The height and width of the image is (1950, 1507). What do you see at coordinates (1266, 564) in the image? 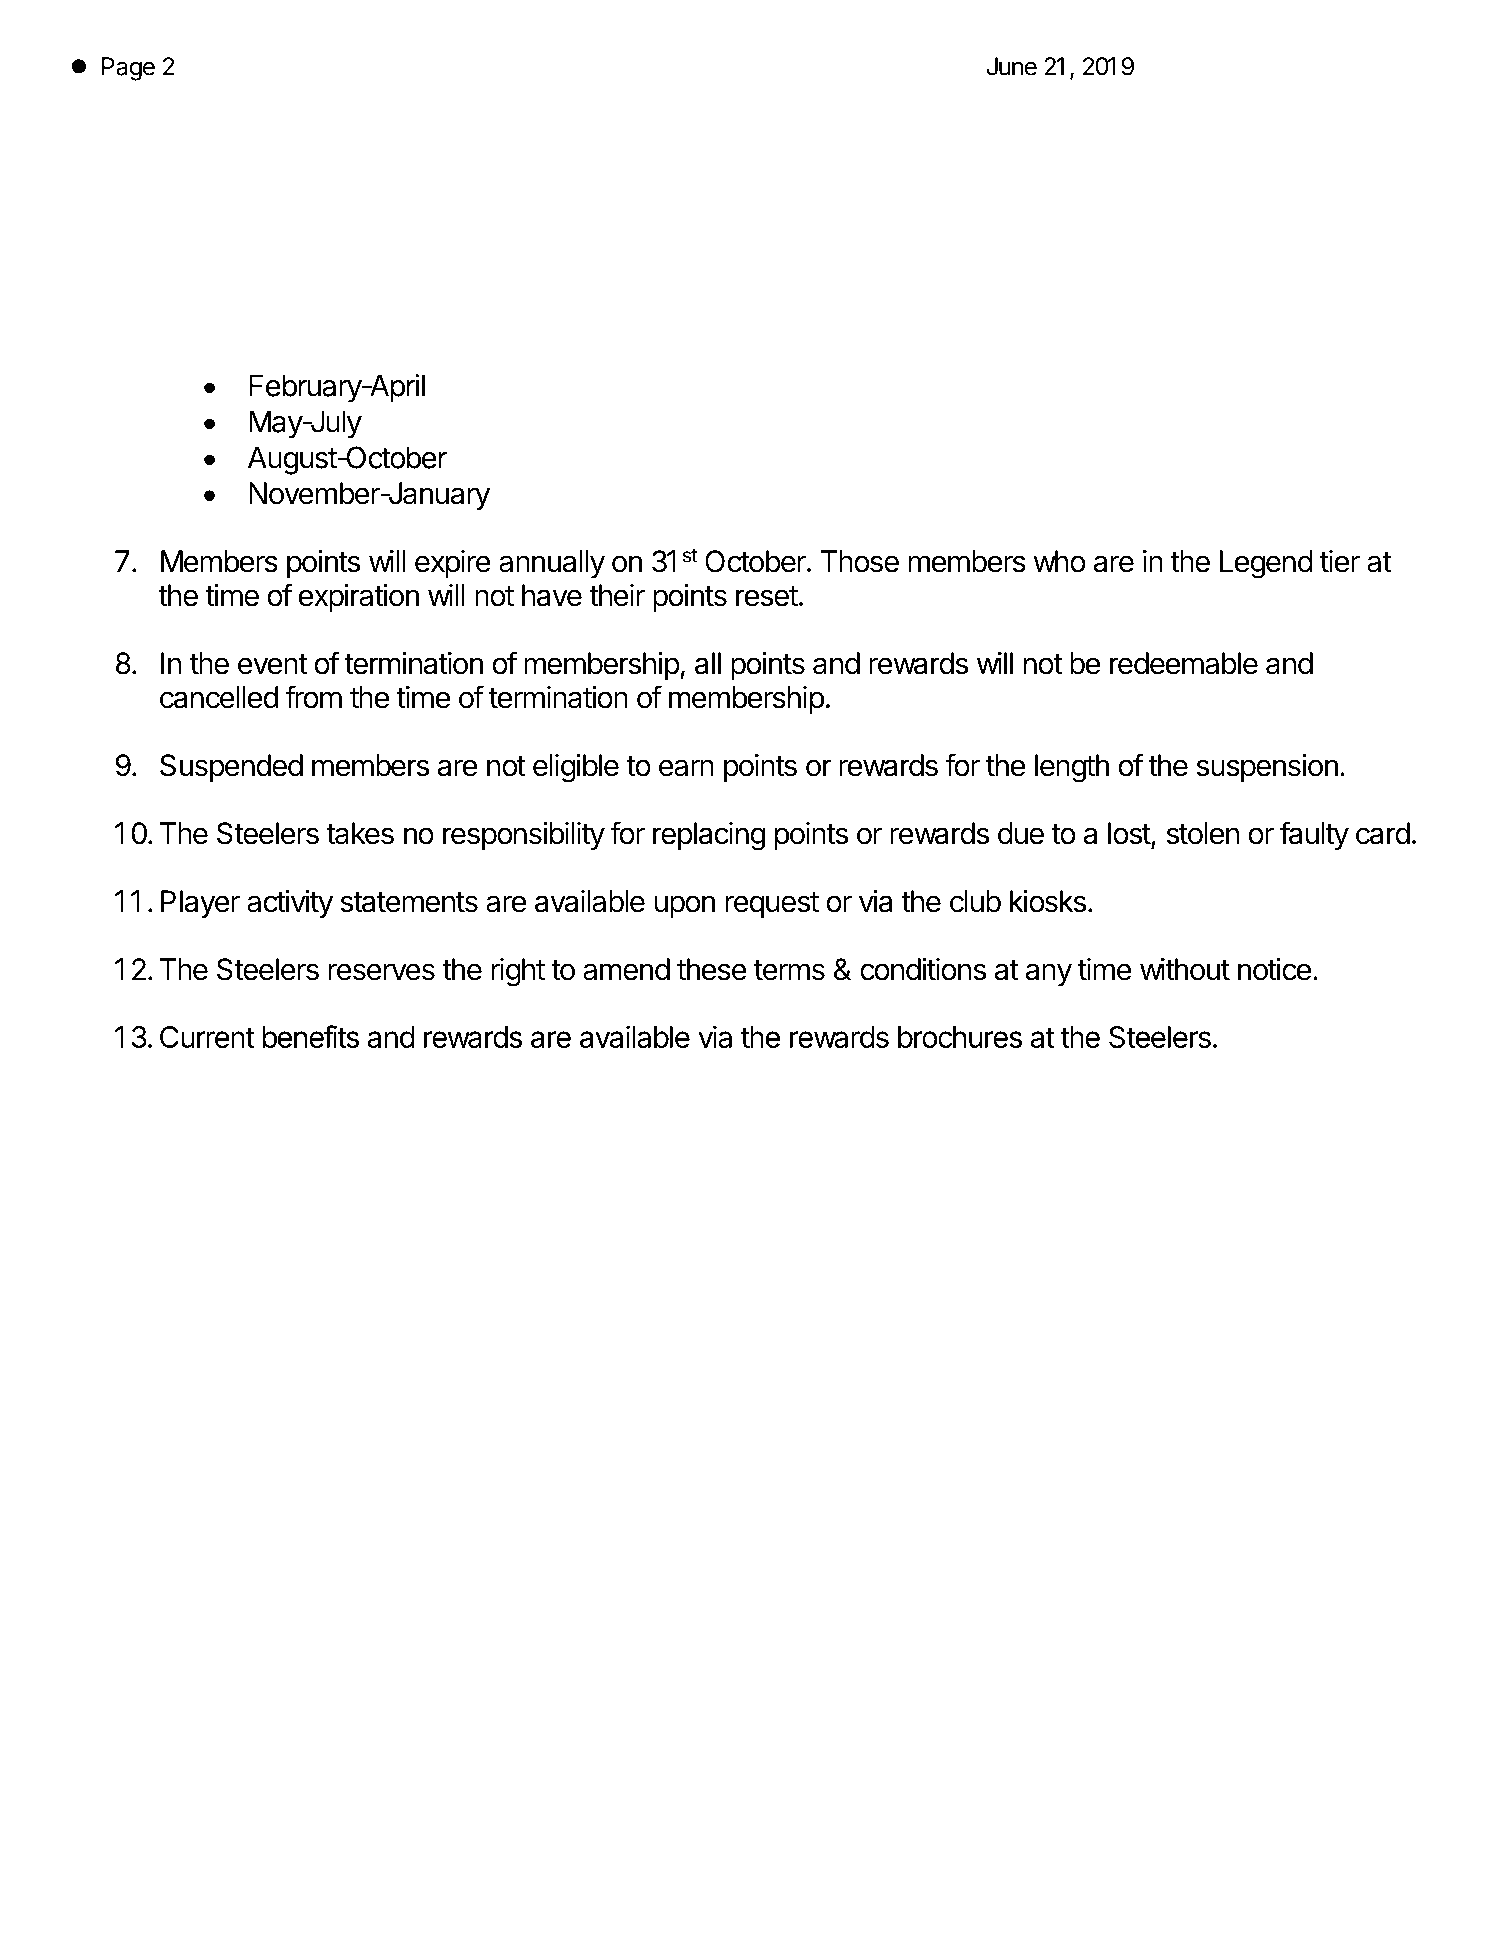
I see `Legend` at bounding box center [1266, 564].
